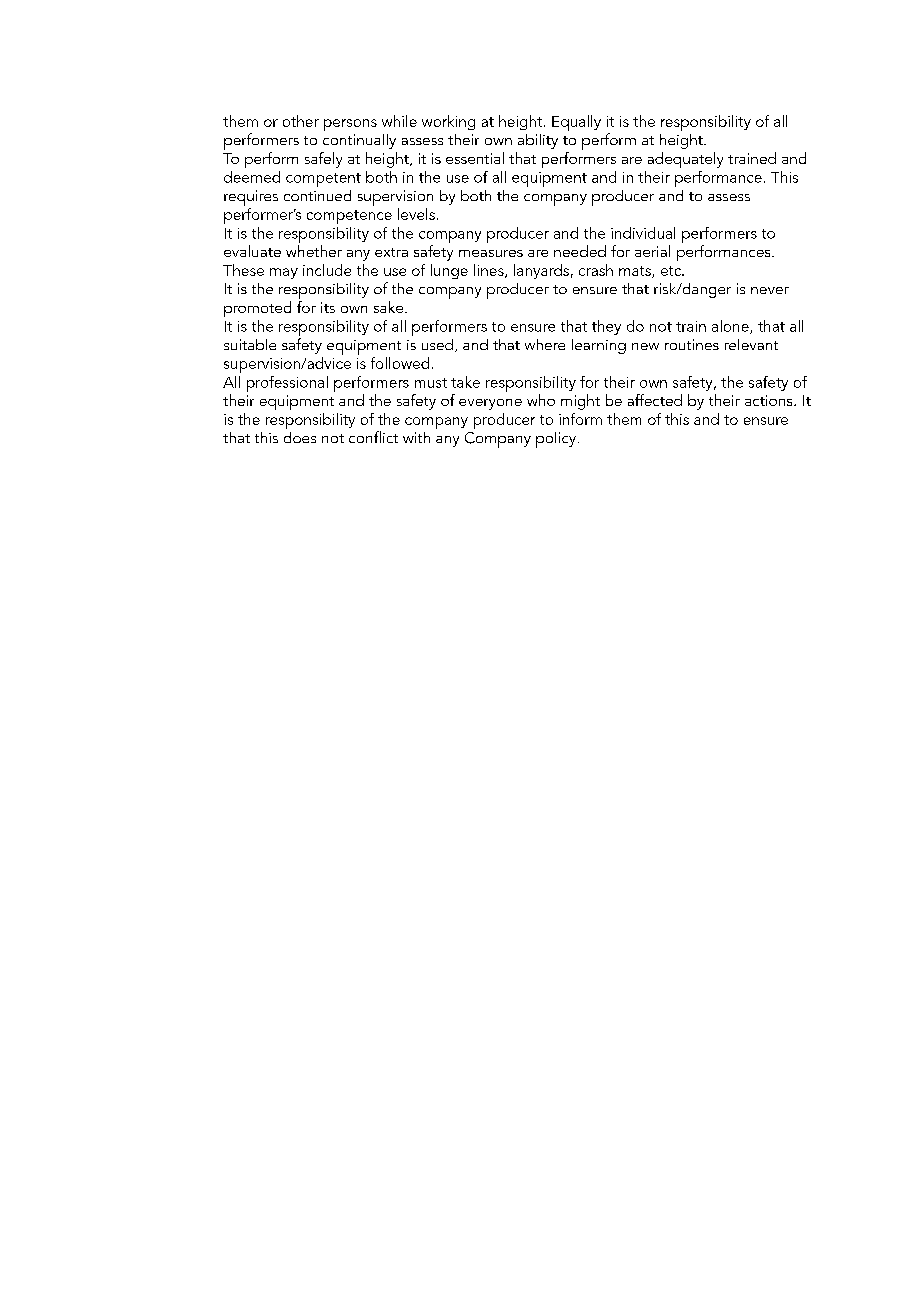  I want to click on other, so click(301, 121).
